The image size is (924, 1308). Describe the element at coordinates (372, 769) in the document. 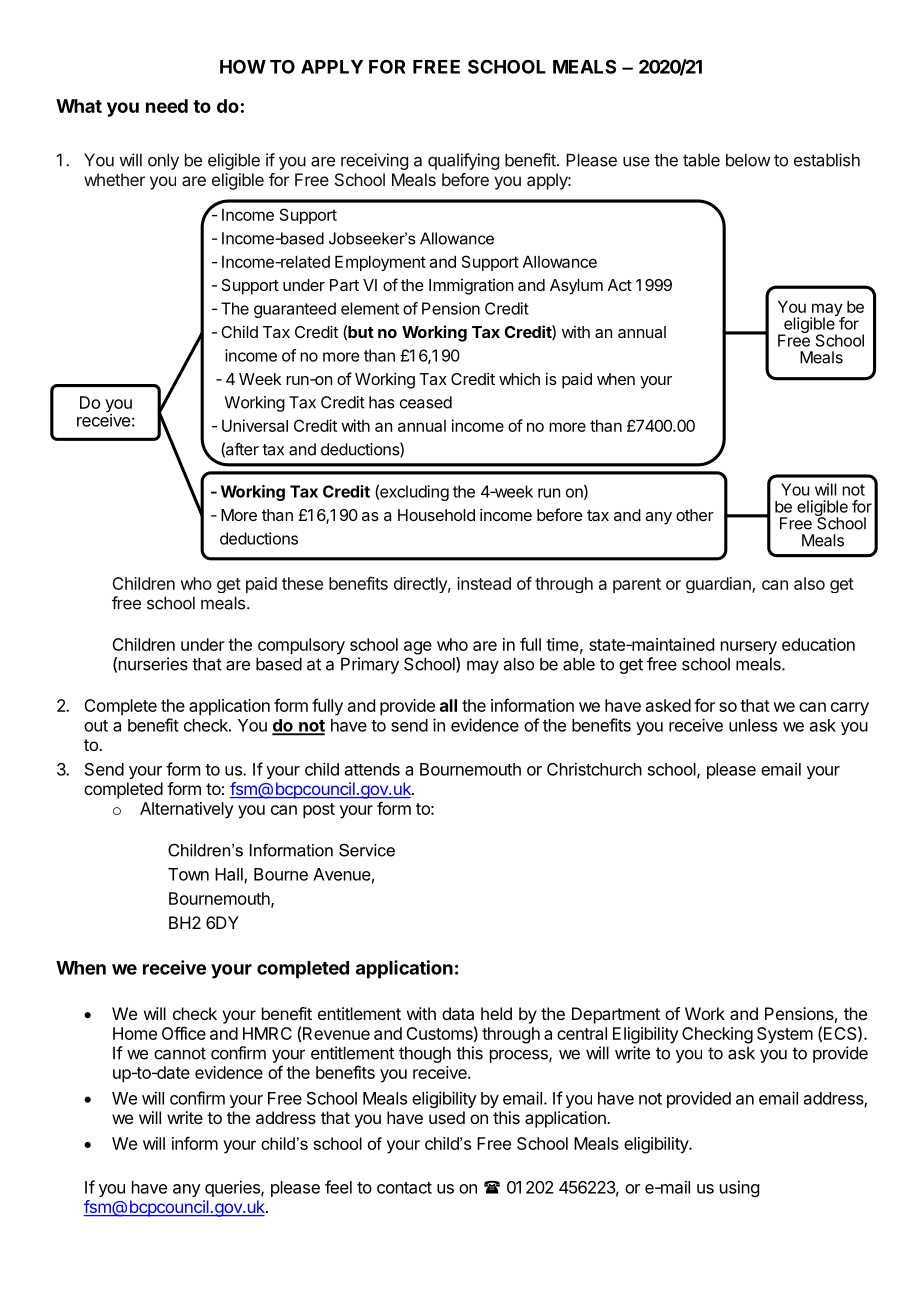

I see `attends` at that location.
